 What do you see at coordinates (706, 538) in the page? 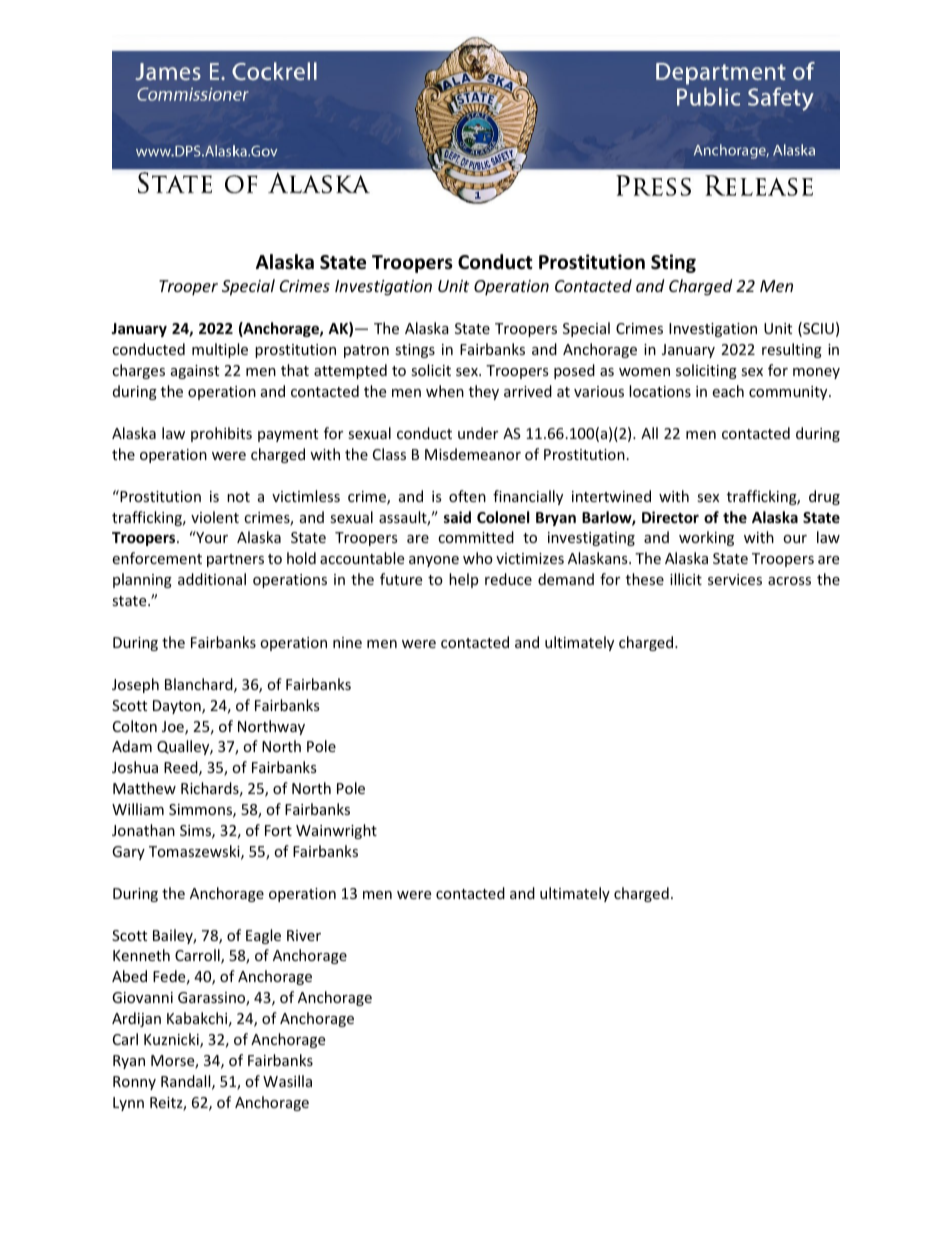
I see `working` at bounding box center [706, 538].
